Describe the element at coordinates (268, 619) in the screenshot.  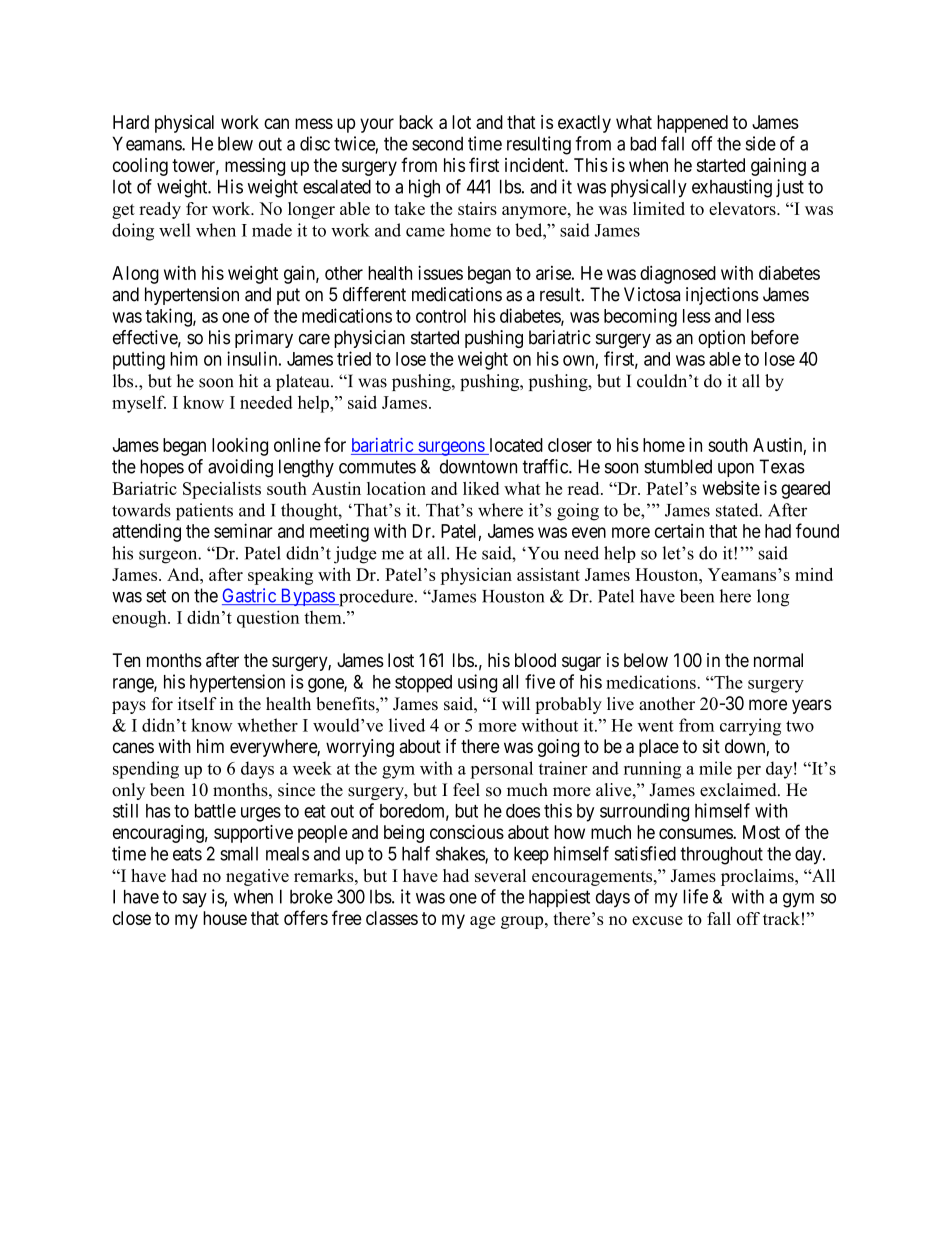
I see `question` at that location.
